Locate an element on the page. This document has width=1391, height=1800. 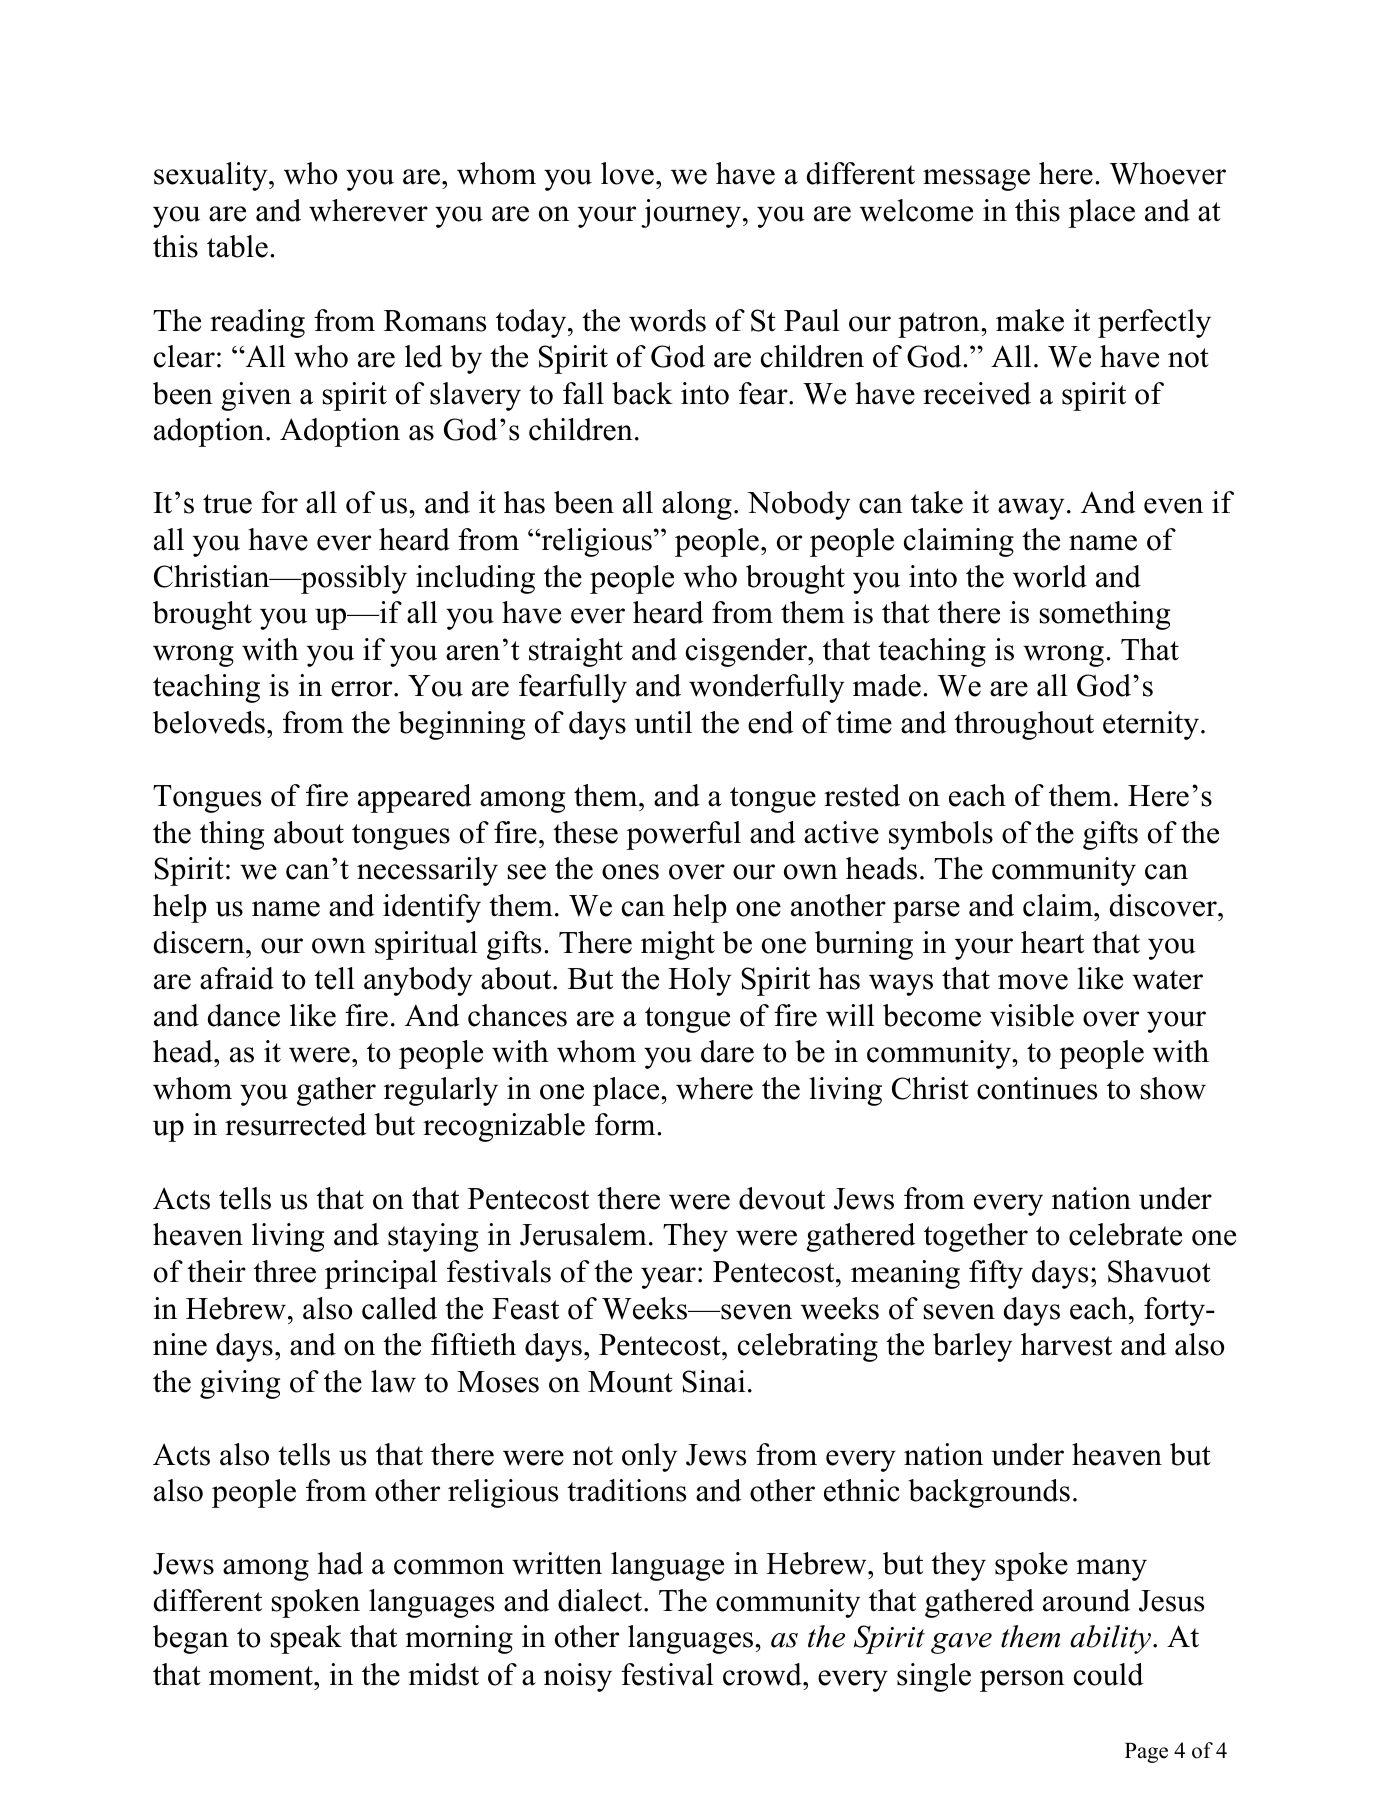
heart is located at coordinates (1052, 942).
